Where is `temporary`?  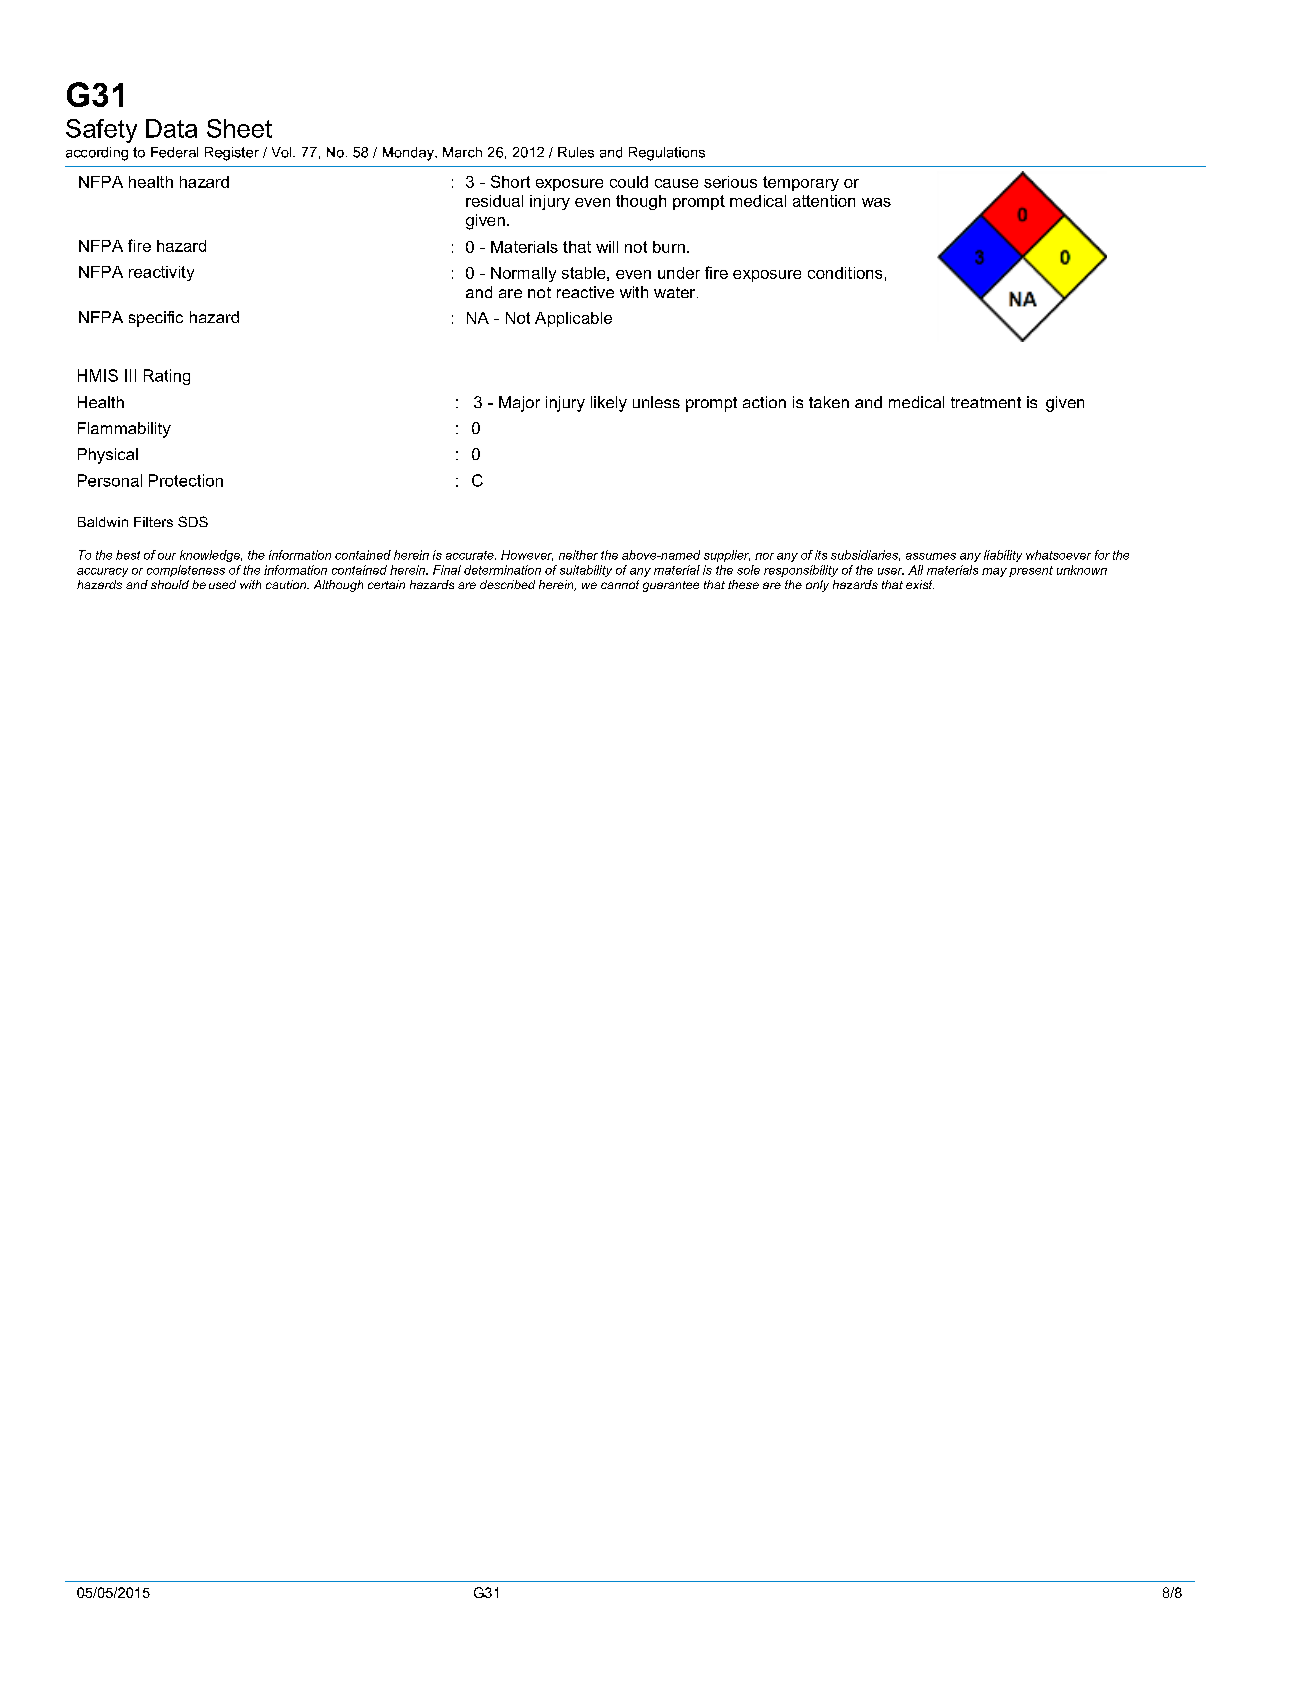
temporary is located at coordinates (801, 183).
